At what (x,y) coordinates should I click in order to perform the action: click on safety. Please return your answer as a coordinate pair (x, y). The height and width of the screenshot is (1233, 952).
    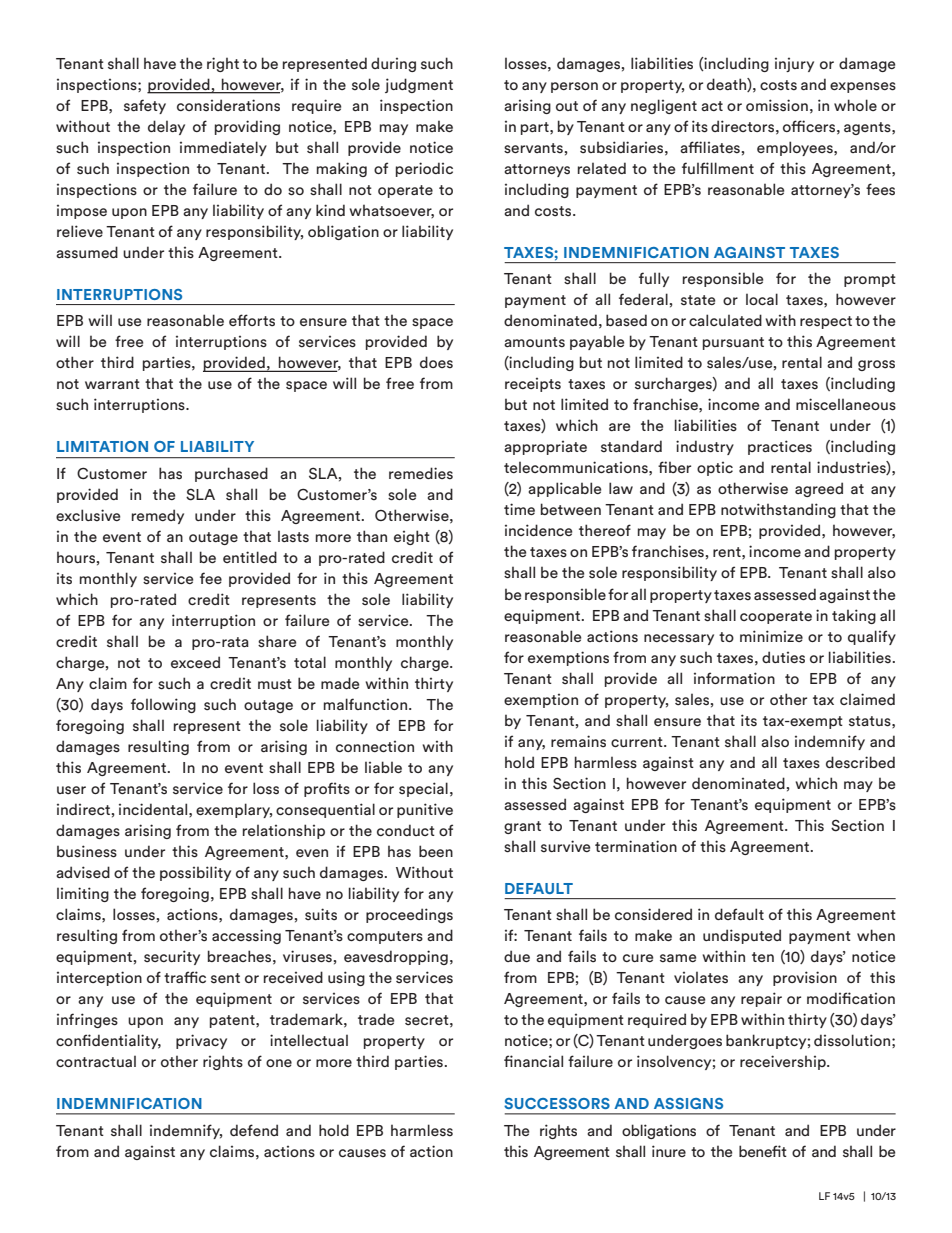
    Looking at the image, I should click on (145, 106).
